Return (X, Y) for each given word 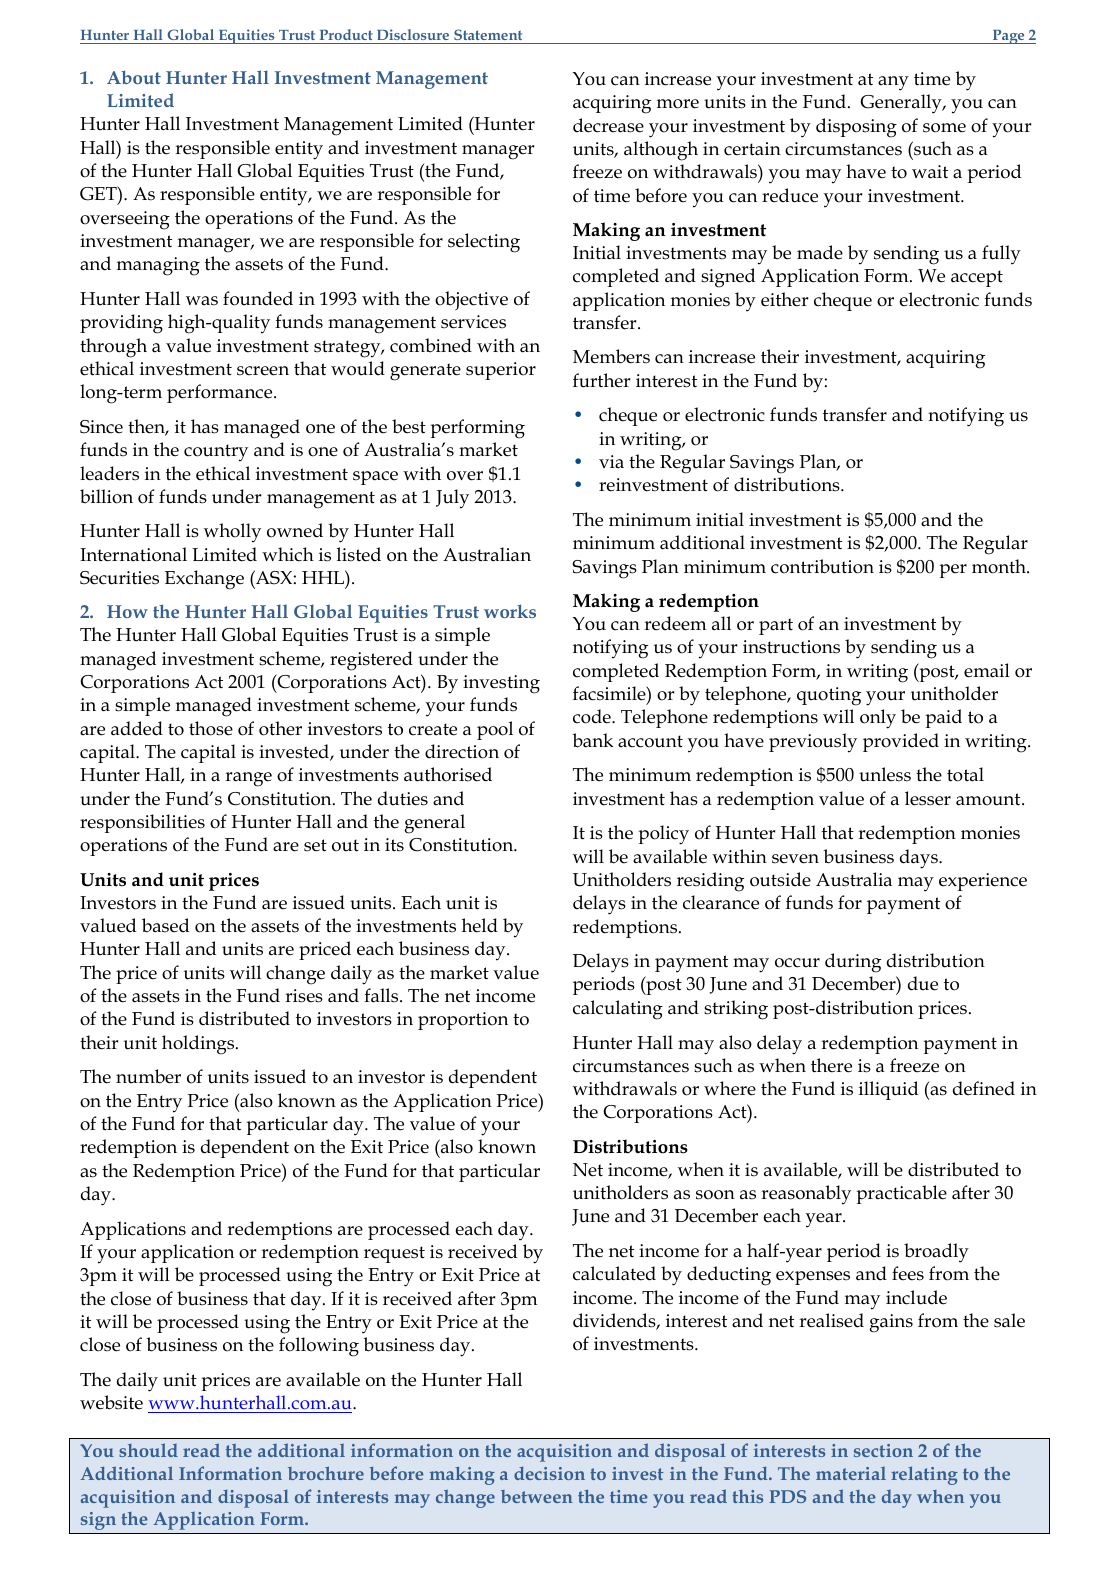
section (883, 1450)
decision (549, 1473)
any (893, 83)
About (134, 77)
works (510, 611)
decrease (608, 125)
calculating (618, 1010)
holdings (199, 1045)
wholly (232, 533)
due (923, 983)
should (148, 1450)
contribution (822, 566)
